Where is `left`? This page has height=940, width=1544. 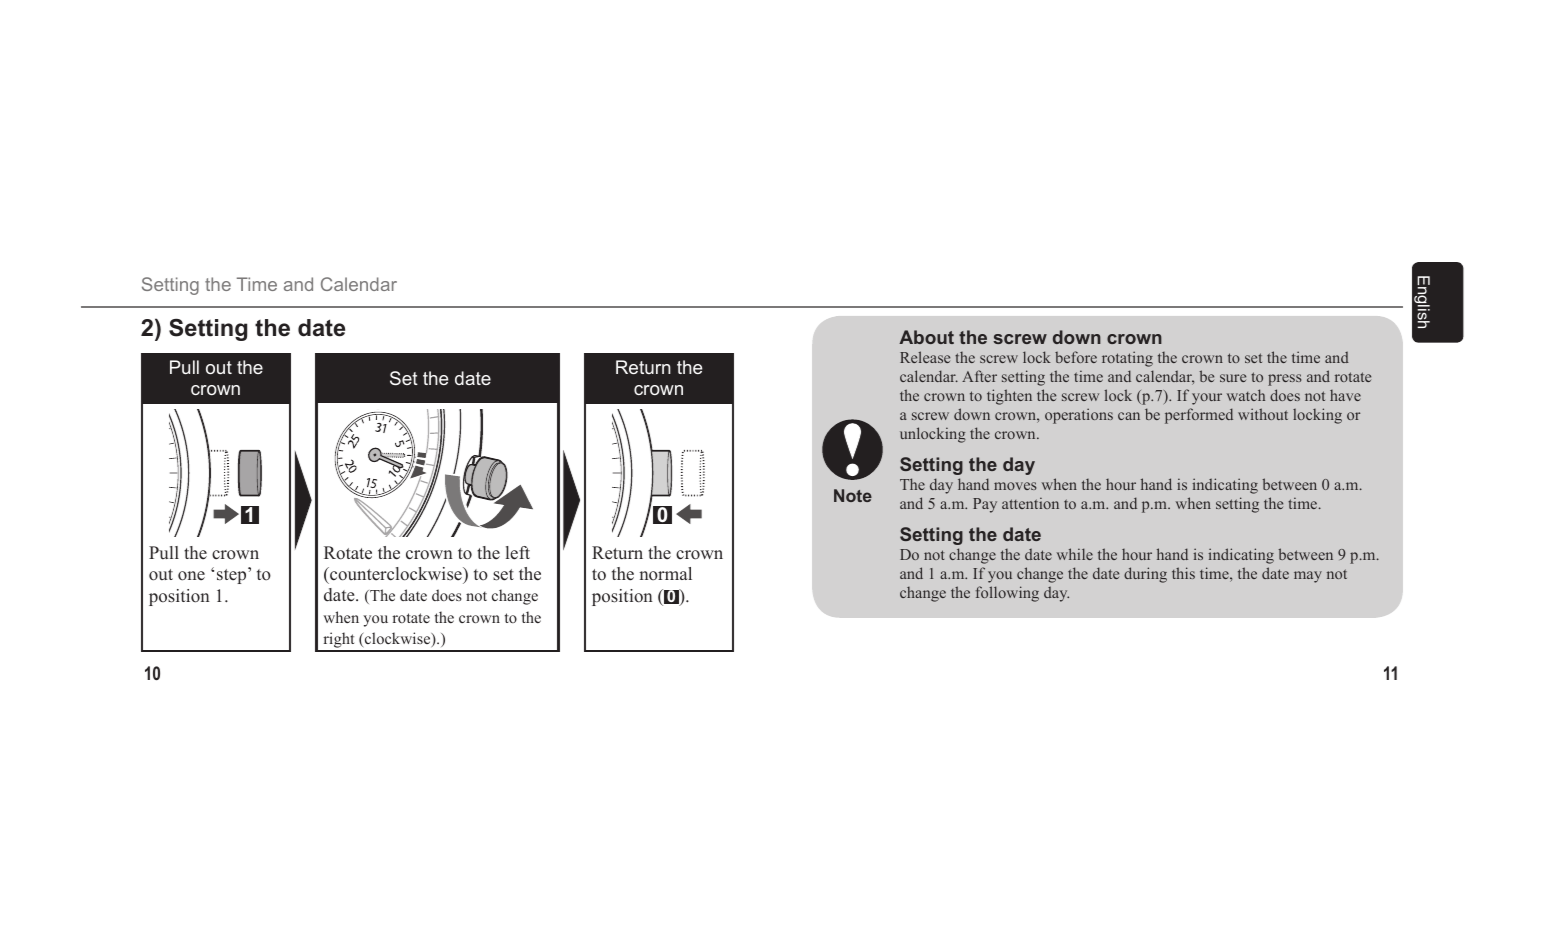
left is located at coordinates (518, 553).
